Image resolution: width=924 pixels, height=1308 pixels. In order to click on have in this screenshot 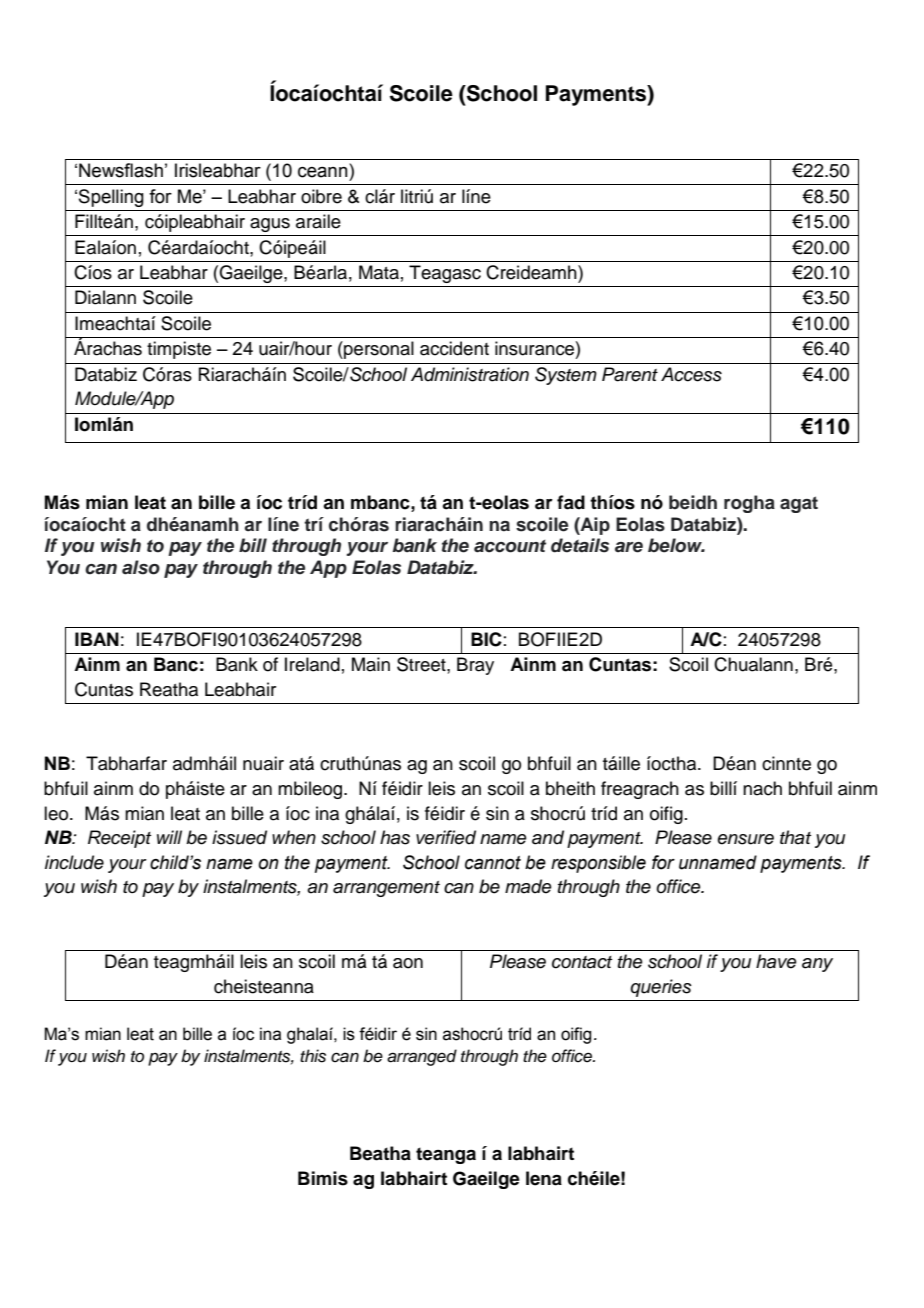, I will do `click(776, 961)`.
